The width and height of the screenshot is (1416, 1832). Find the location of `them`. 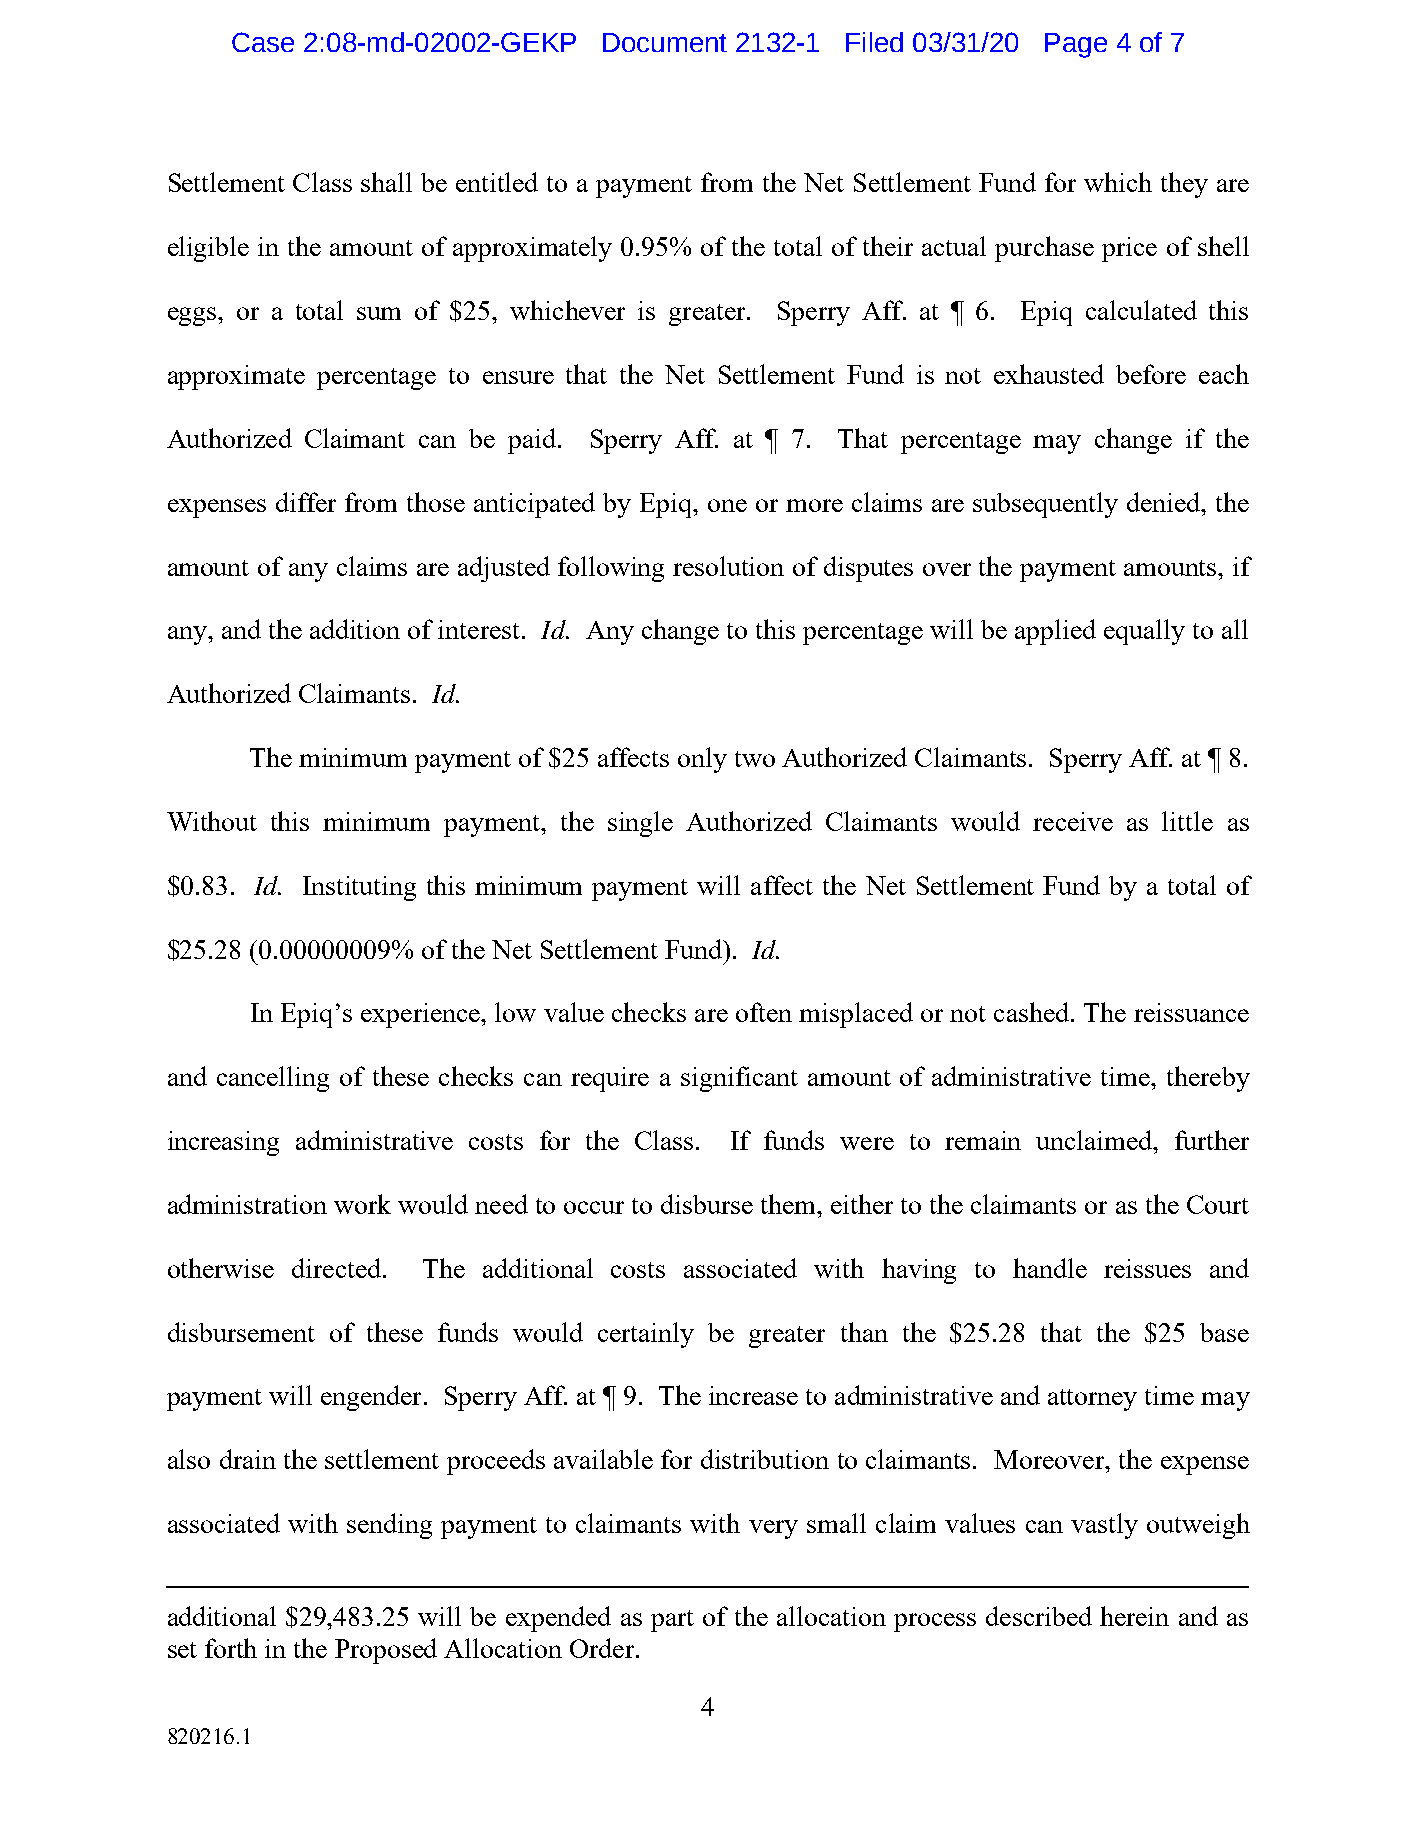

them is located at coordinates (790, 1204).
